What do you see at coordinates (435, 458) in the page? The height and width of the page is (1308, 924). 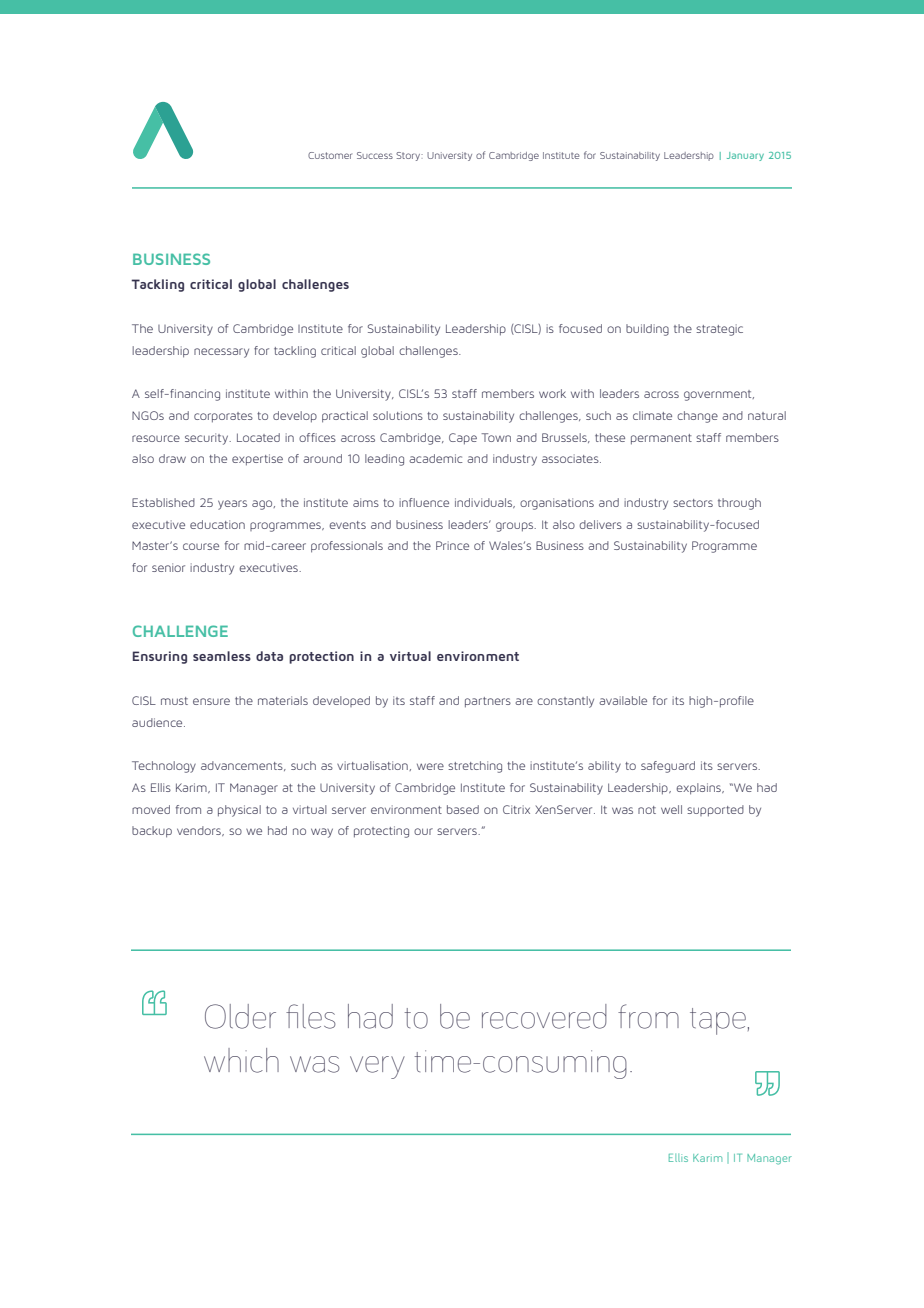 I see `academic` at bounding box center [435, 458].
